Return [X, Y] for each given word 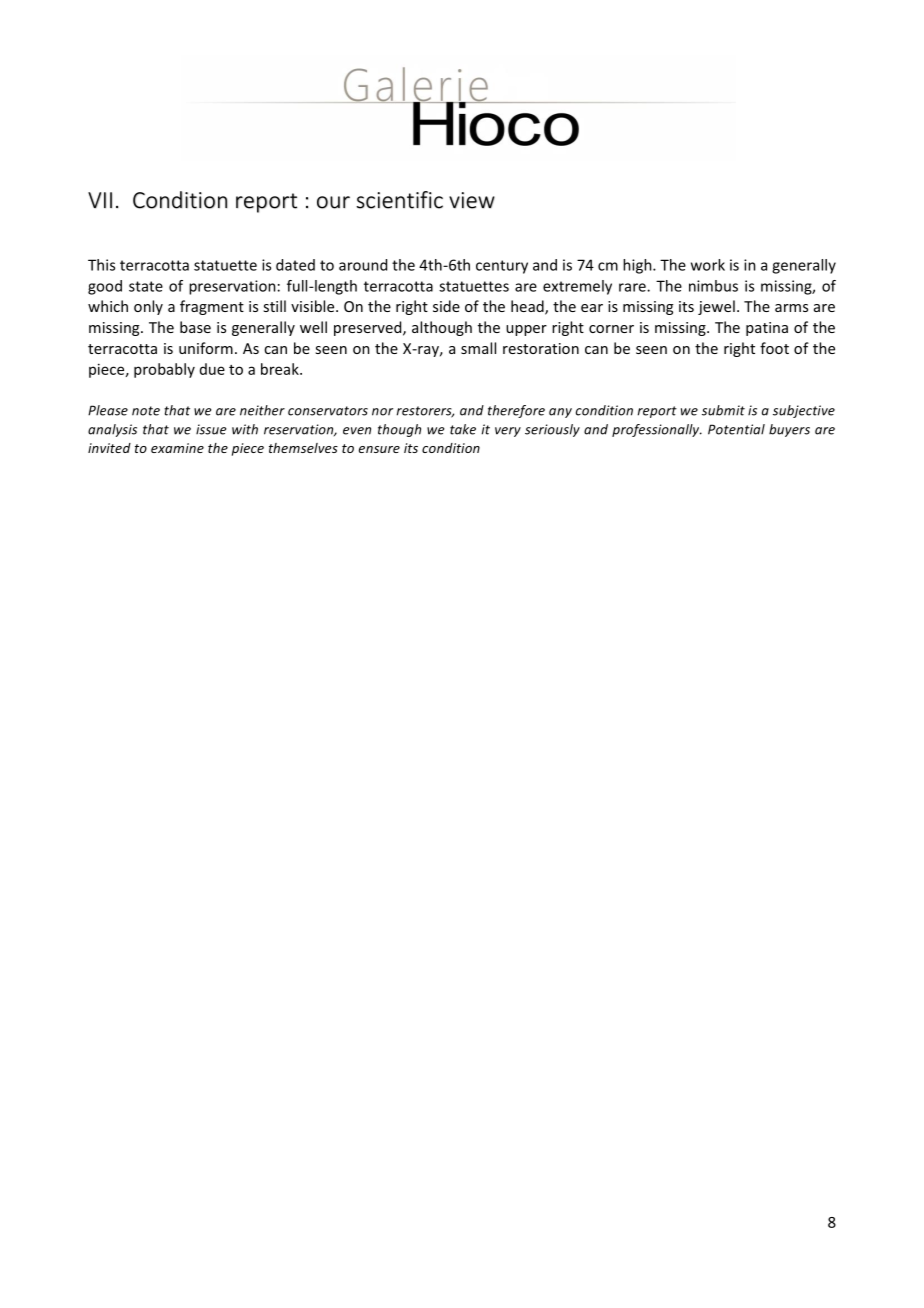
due [212, 369]
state [146, 286]
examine [177, 448]
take [463, 429]
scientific [399, 200]
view [472, 200]
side [446, 306]
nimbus [713, 286]
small [478, 348]
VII [100, 200]
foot [774, 348]
